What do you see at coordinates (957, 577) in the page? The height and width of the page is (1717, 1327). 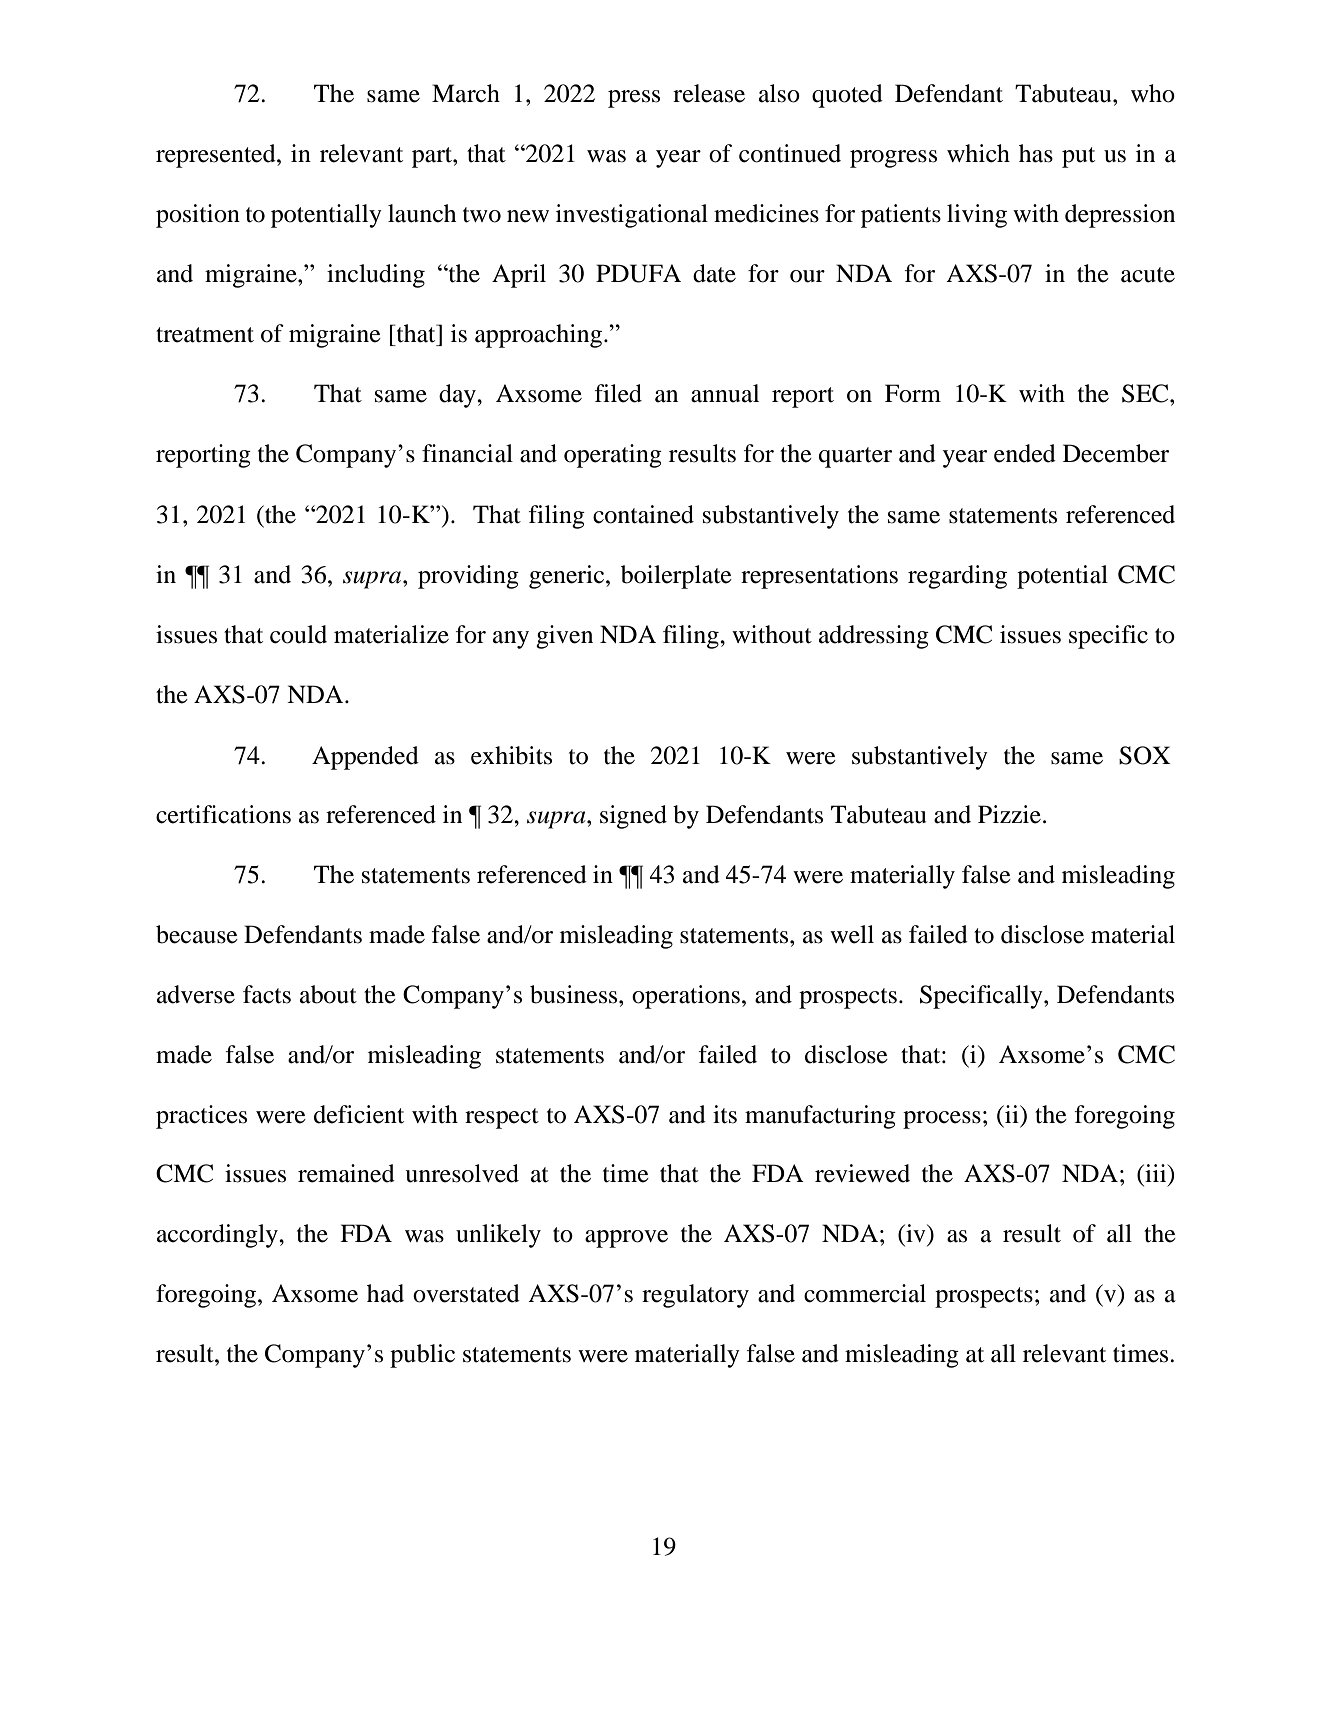 I see `regarding` at bounding box center [957, 577].
